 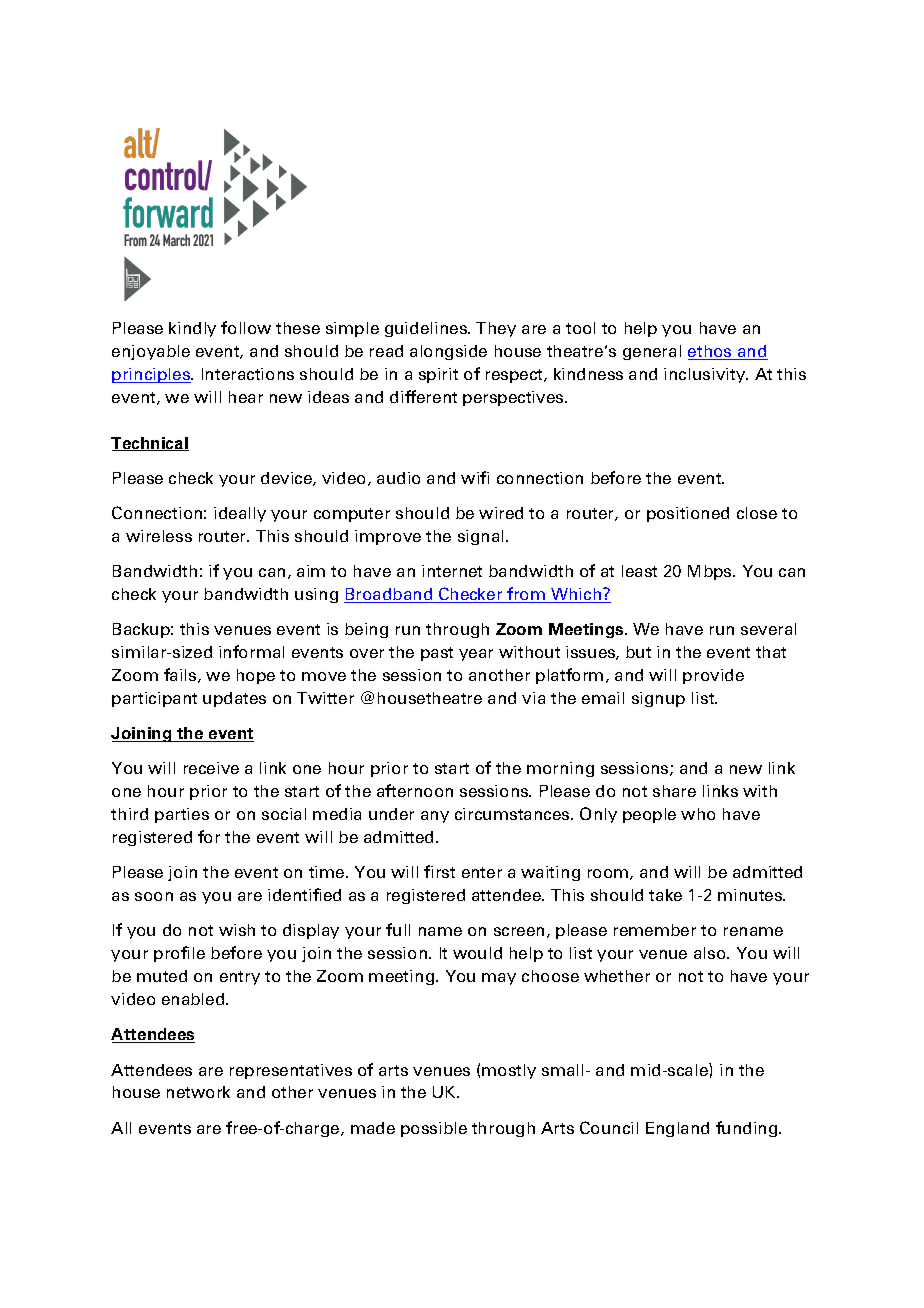 What do you see at coordinates (711, 352) in the document?
I see `ethos` at bounding box center [711, 352].
